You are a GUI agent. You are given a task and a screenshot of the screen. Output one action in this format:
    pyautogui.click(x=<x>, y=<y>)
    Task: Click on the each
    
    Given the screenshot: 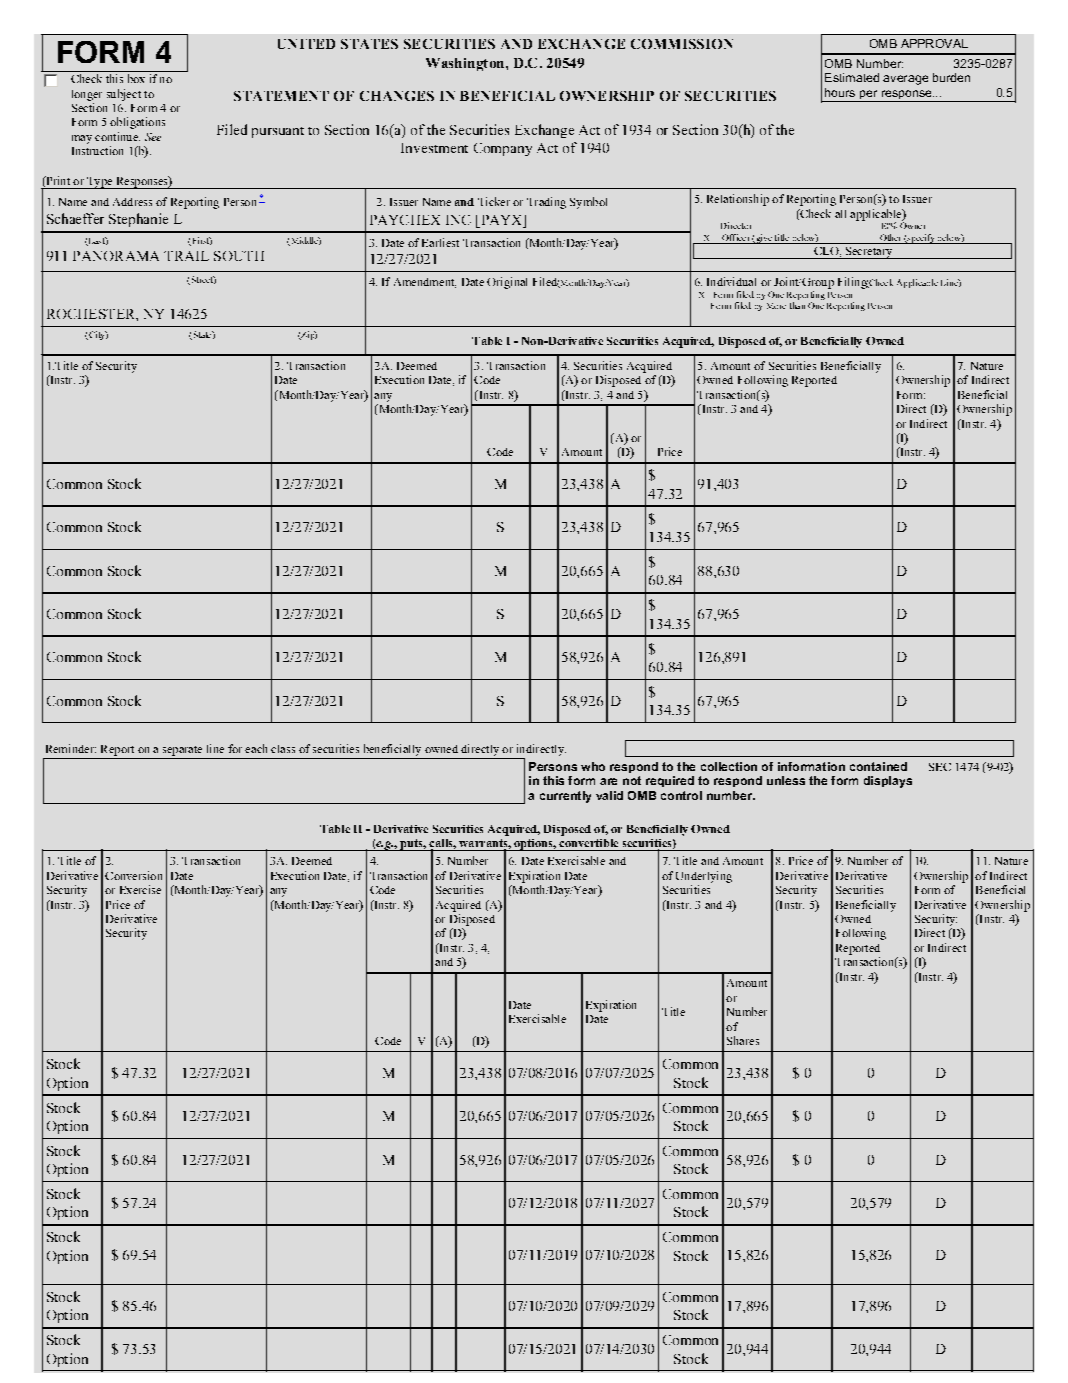 What is the action you would take?
    pyautogui.click(x=256, y=748)
